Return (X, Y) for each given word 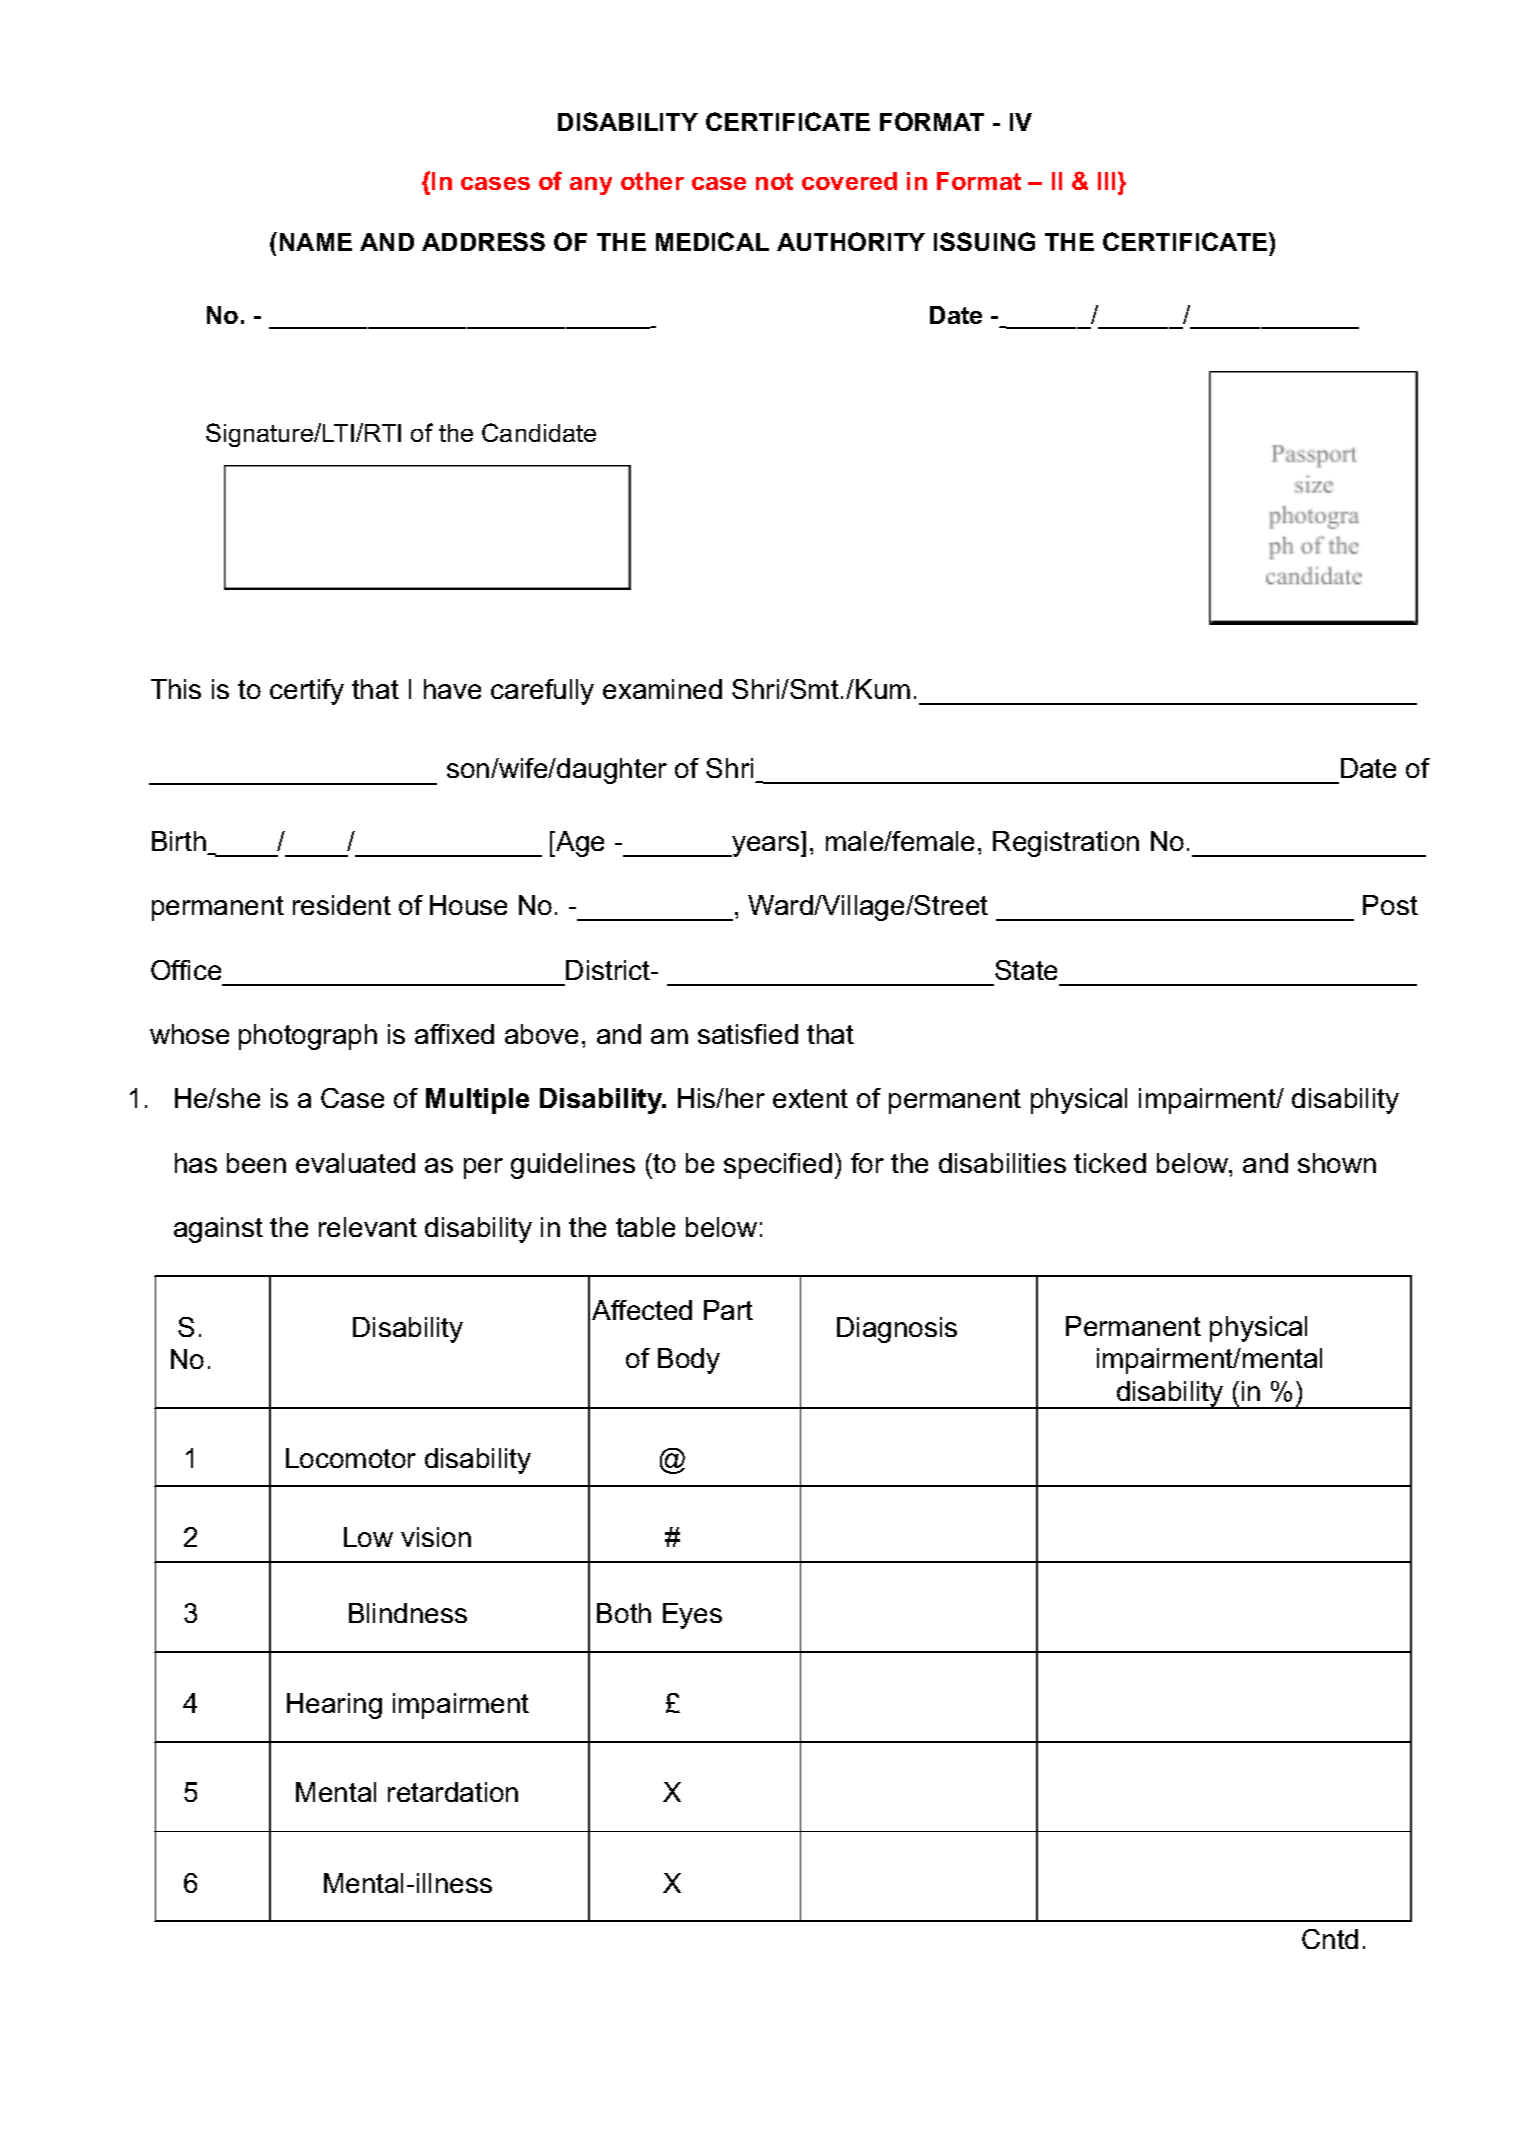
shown (1337, 1163)
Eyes (692, 1616)
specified (778, 1166)
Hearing (334, 1706)
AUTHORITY (851, 241)
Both (624, 1613)
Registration (1066, 844)
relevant (368, 1227)
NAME (316, 242)
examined (662, 689)
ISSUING (984, 241)
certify (307, 692)
